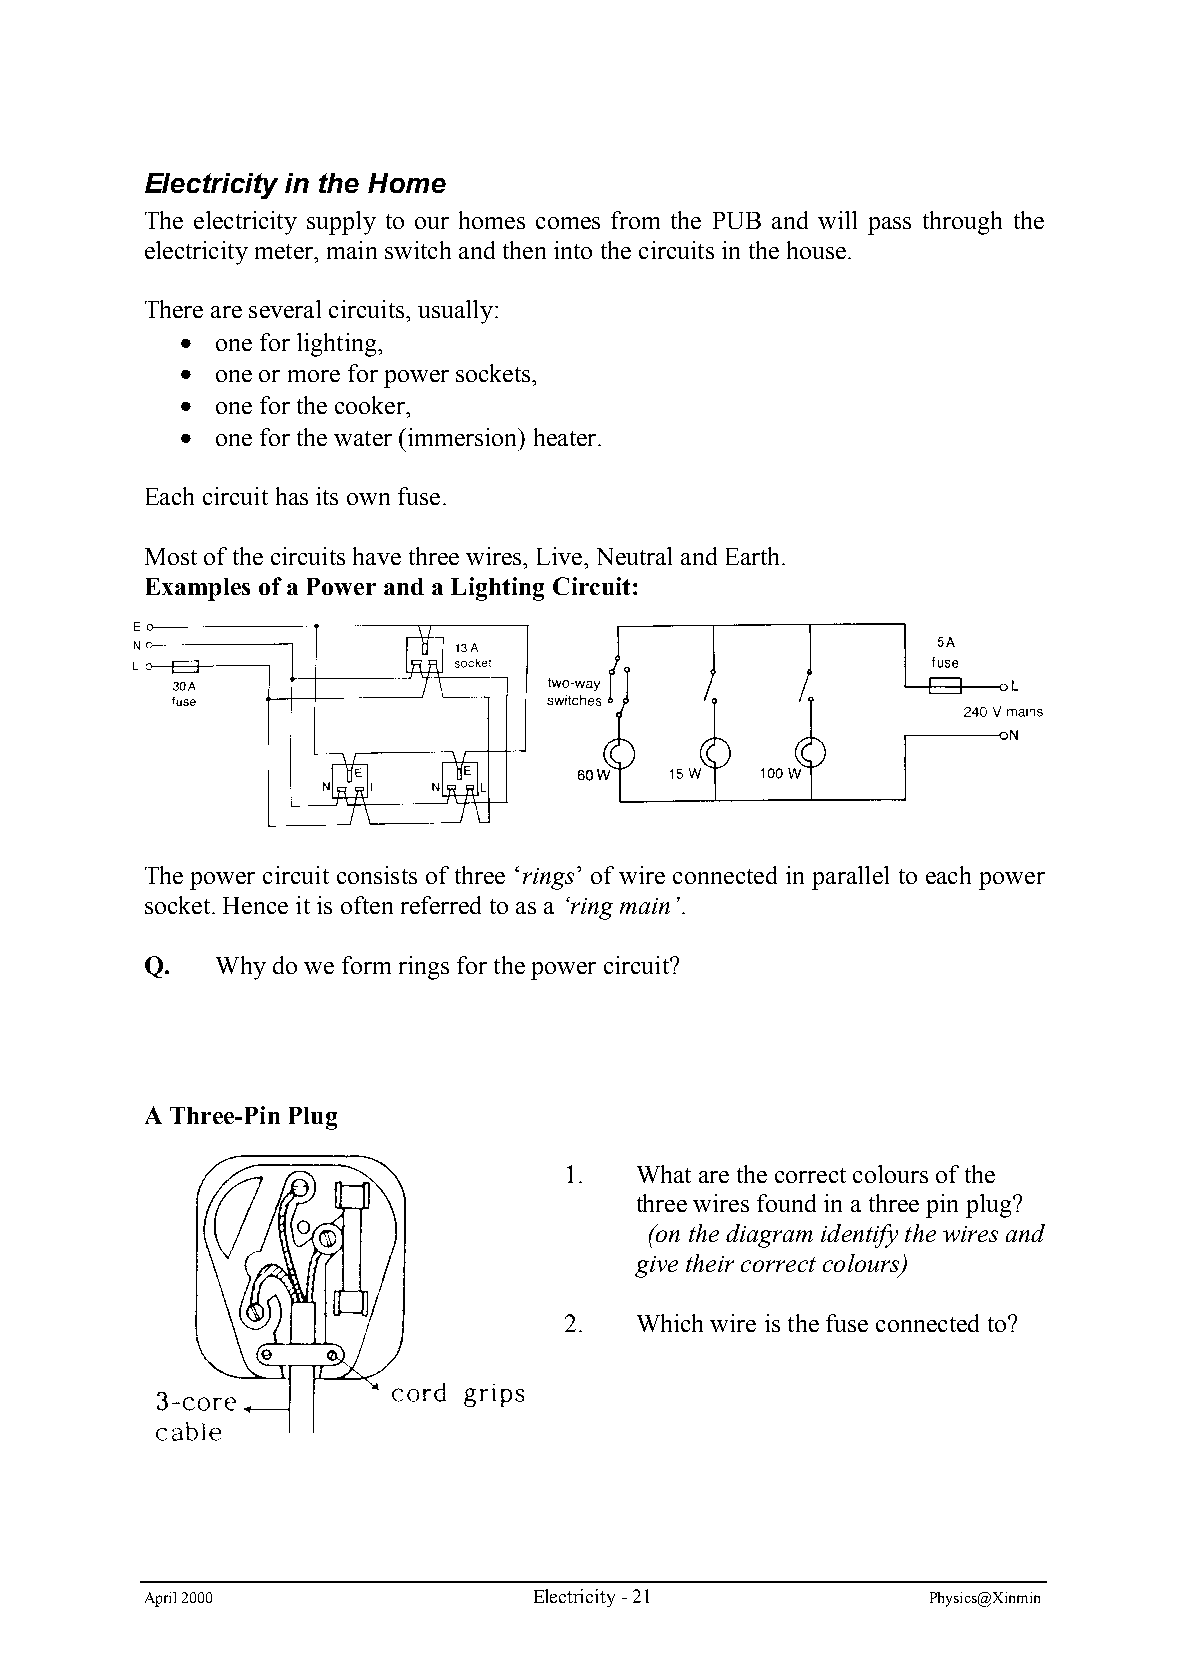 The height and width of the document is (1680, 1187). What do you see at coordinates (285, 251) in the document?
I see `meter` at bounding box center [285, 251].
